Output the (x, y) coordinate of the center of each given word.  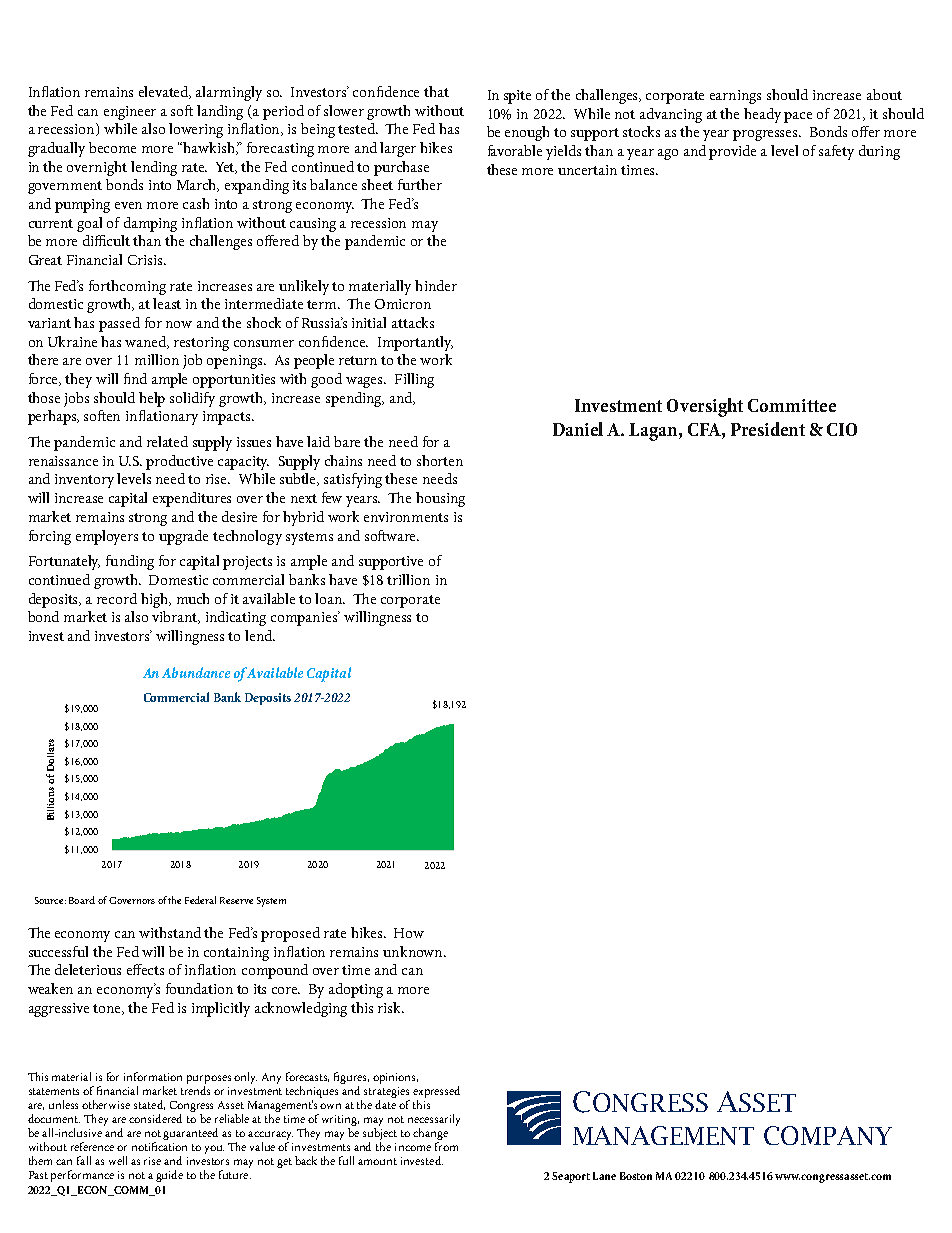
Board (82, 900)
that (436, 91)
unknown (414, 951)
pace (798, 117)
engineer (130, 113)
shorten (440, 460)
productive (179, 462)
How (409, 933)
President (768, 429)
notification (159, 1146)
